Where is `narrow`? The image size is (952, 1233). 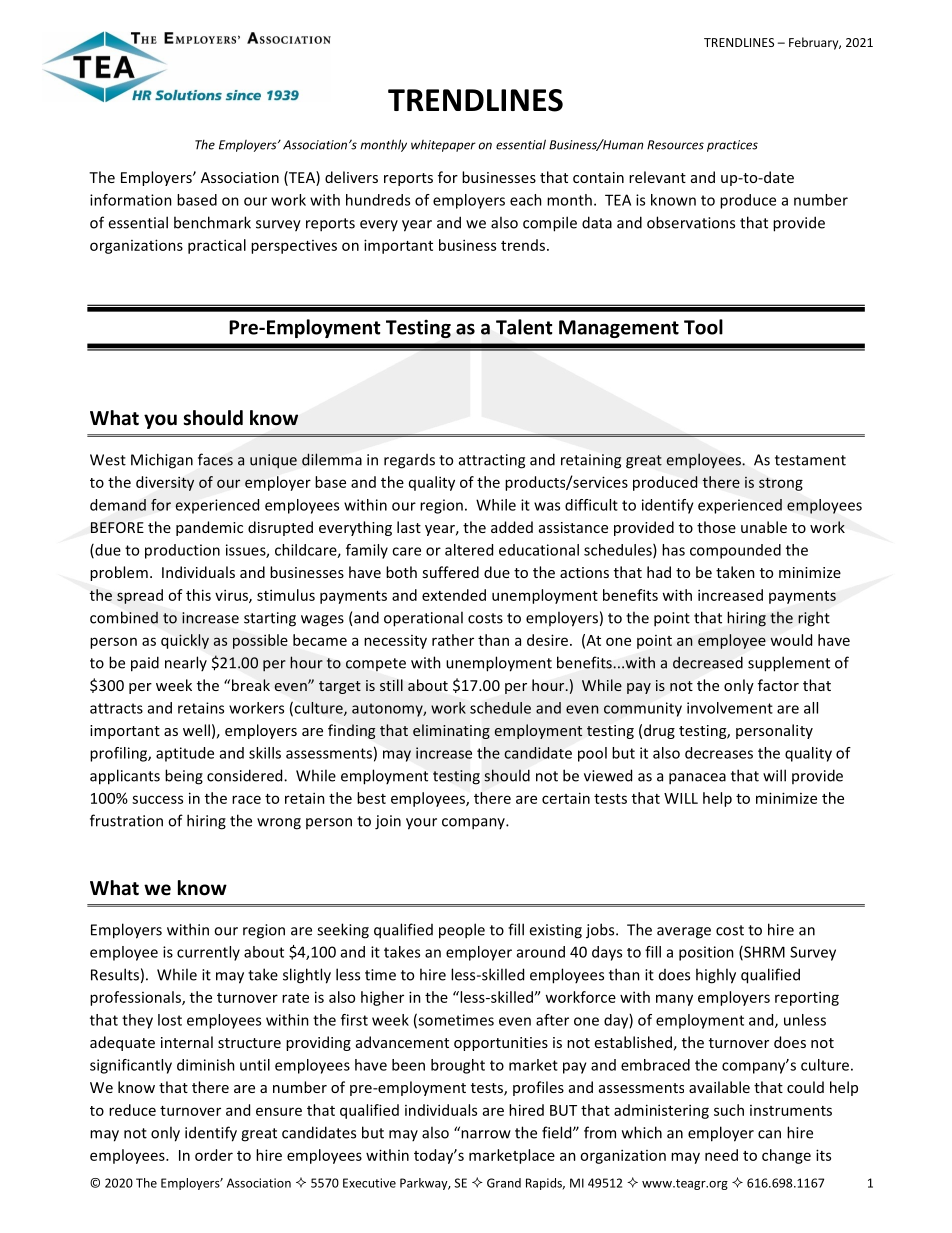
narrow is located at coordinates (485, 1133).
